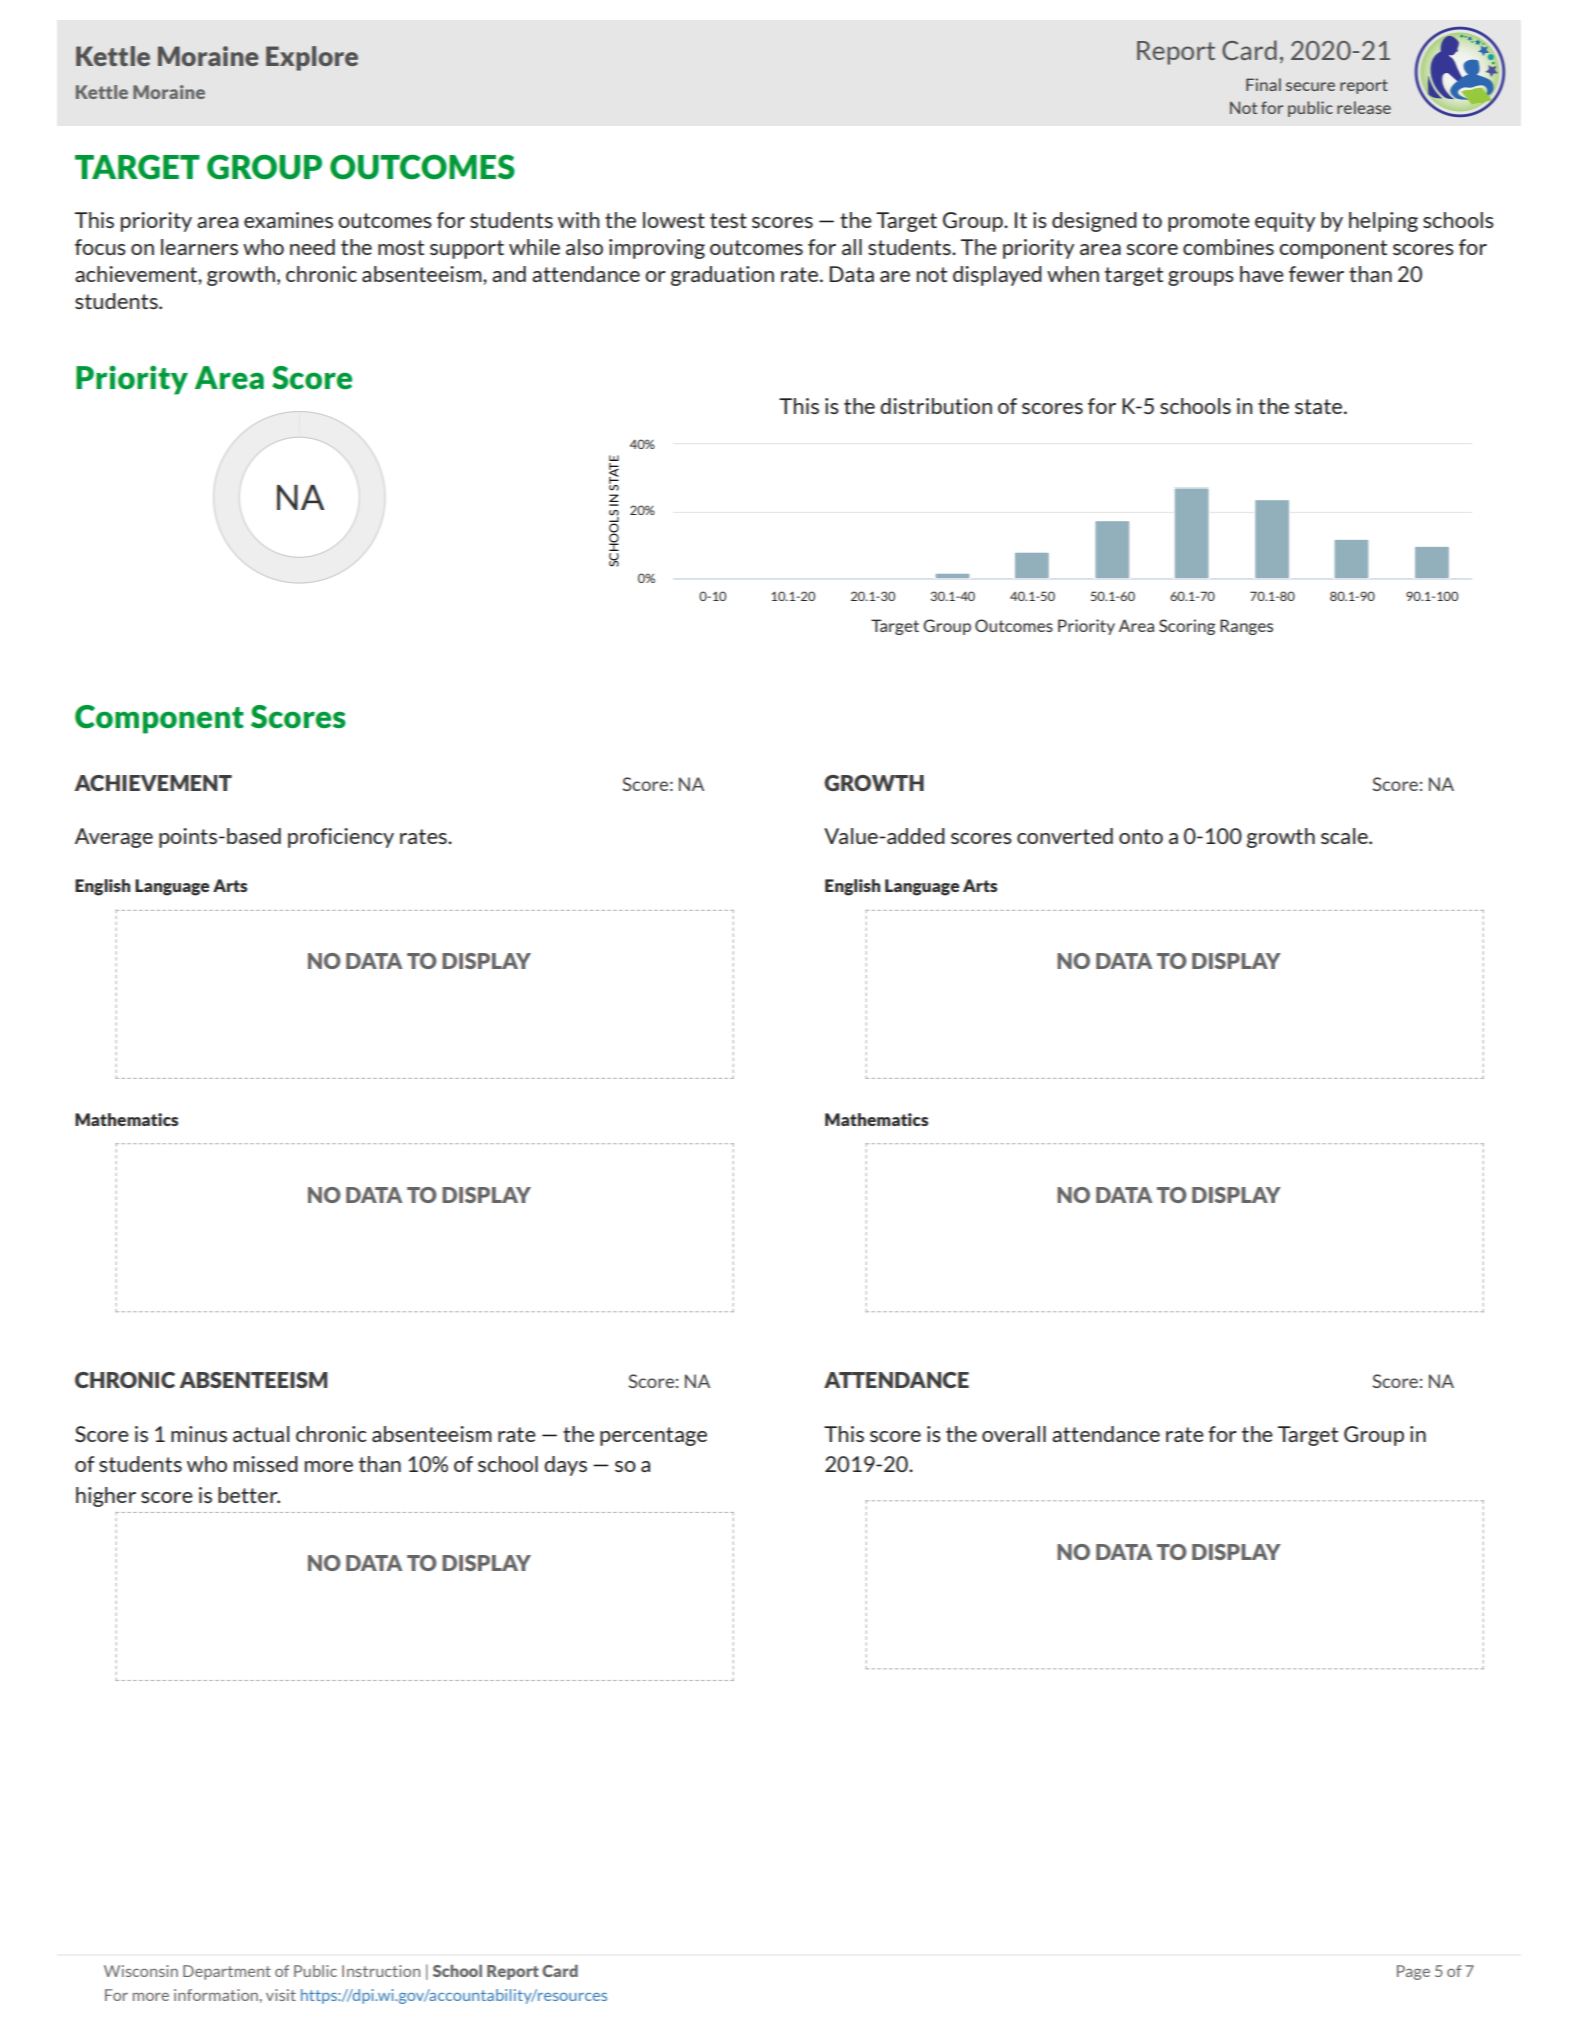 This page has height=2039, width=1575. Describe the element at coordinates (227, 1972) in the page. I see `Department` at that location.
